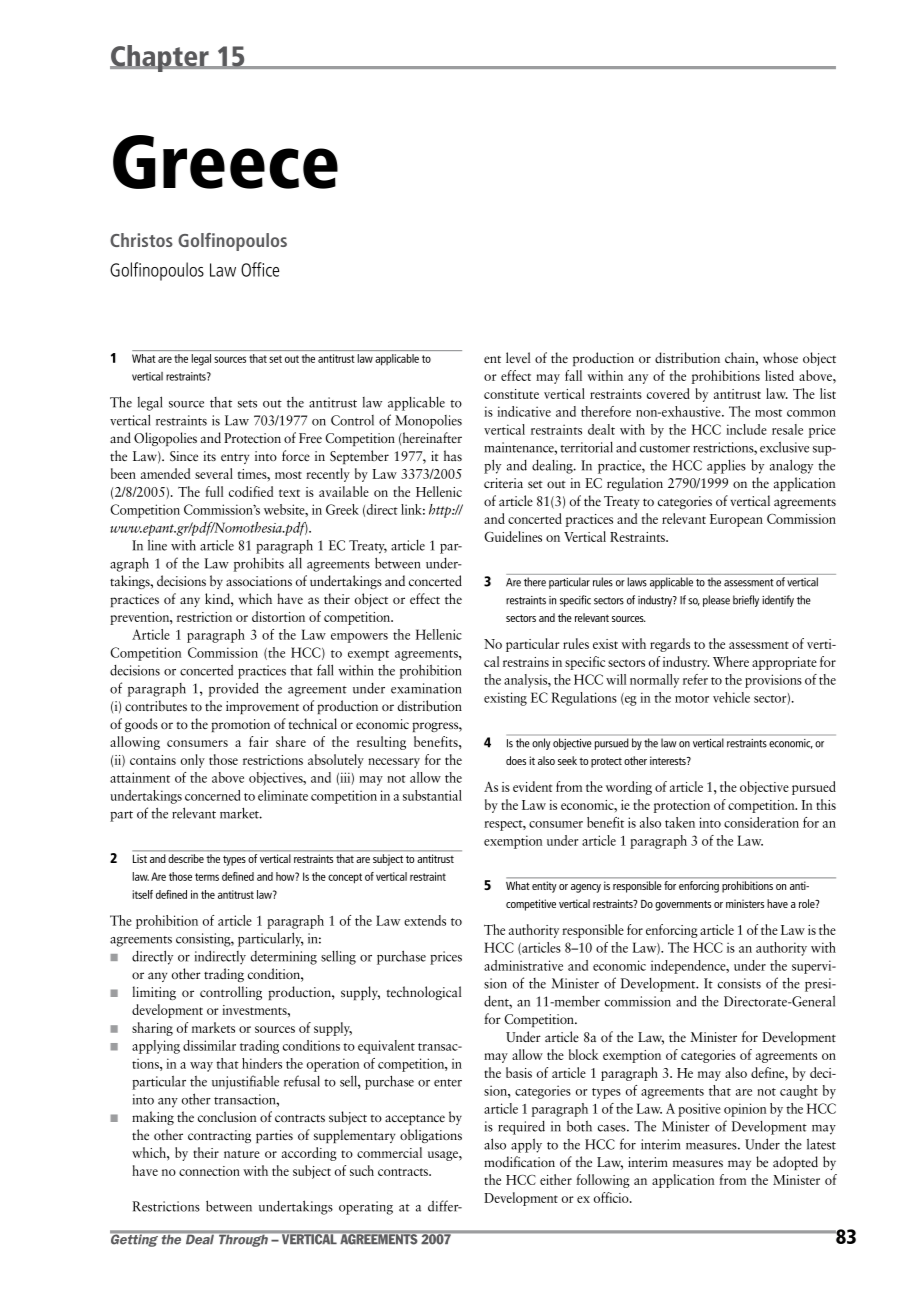 The width and height of the screenshot is (924, 1308). What do you see at coordinates (426, 688) in the screenshot?
I see `examination` at bounding box center [426, 688].
